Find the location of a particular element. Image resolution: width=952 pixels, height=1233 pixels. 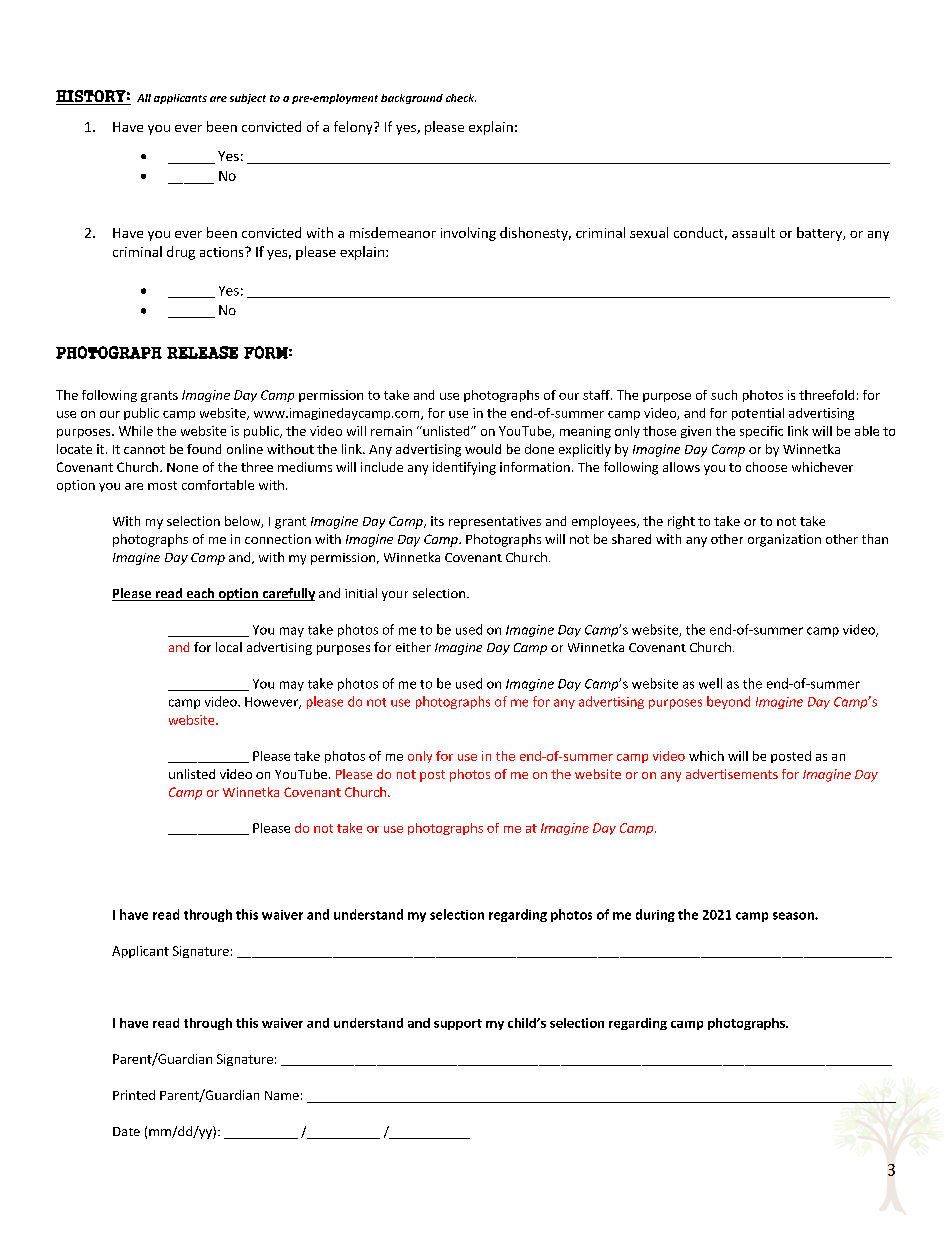

assault is located at coordinates (753, 232).
